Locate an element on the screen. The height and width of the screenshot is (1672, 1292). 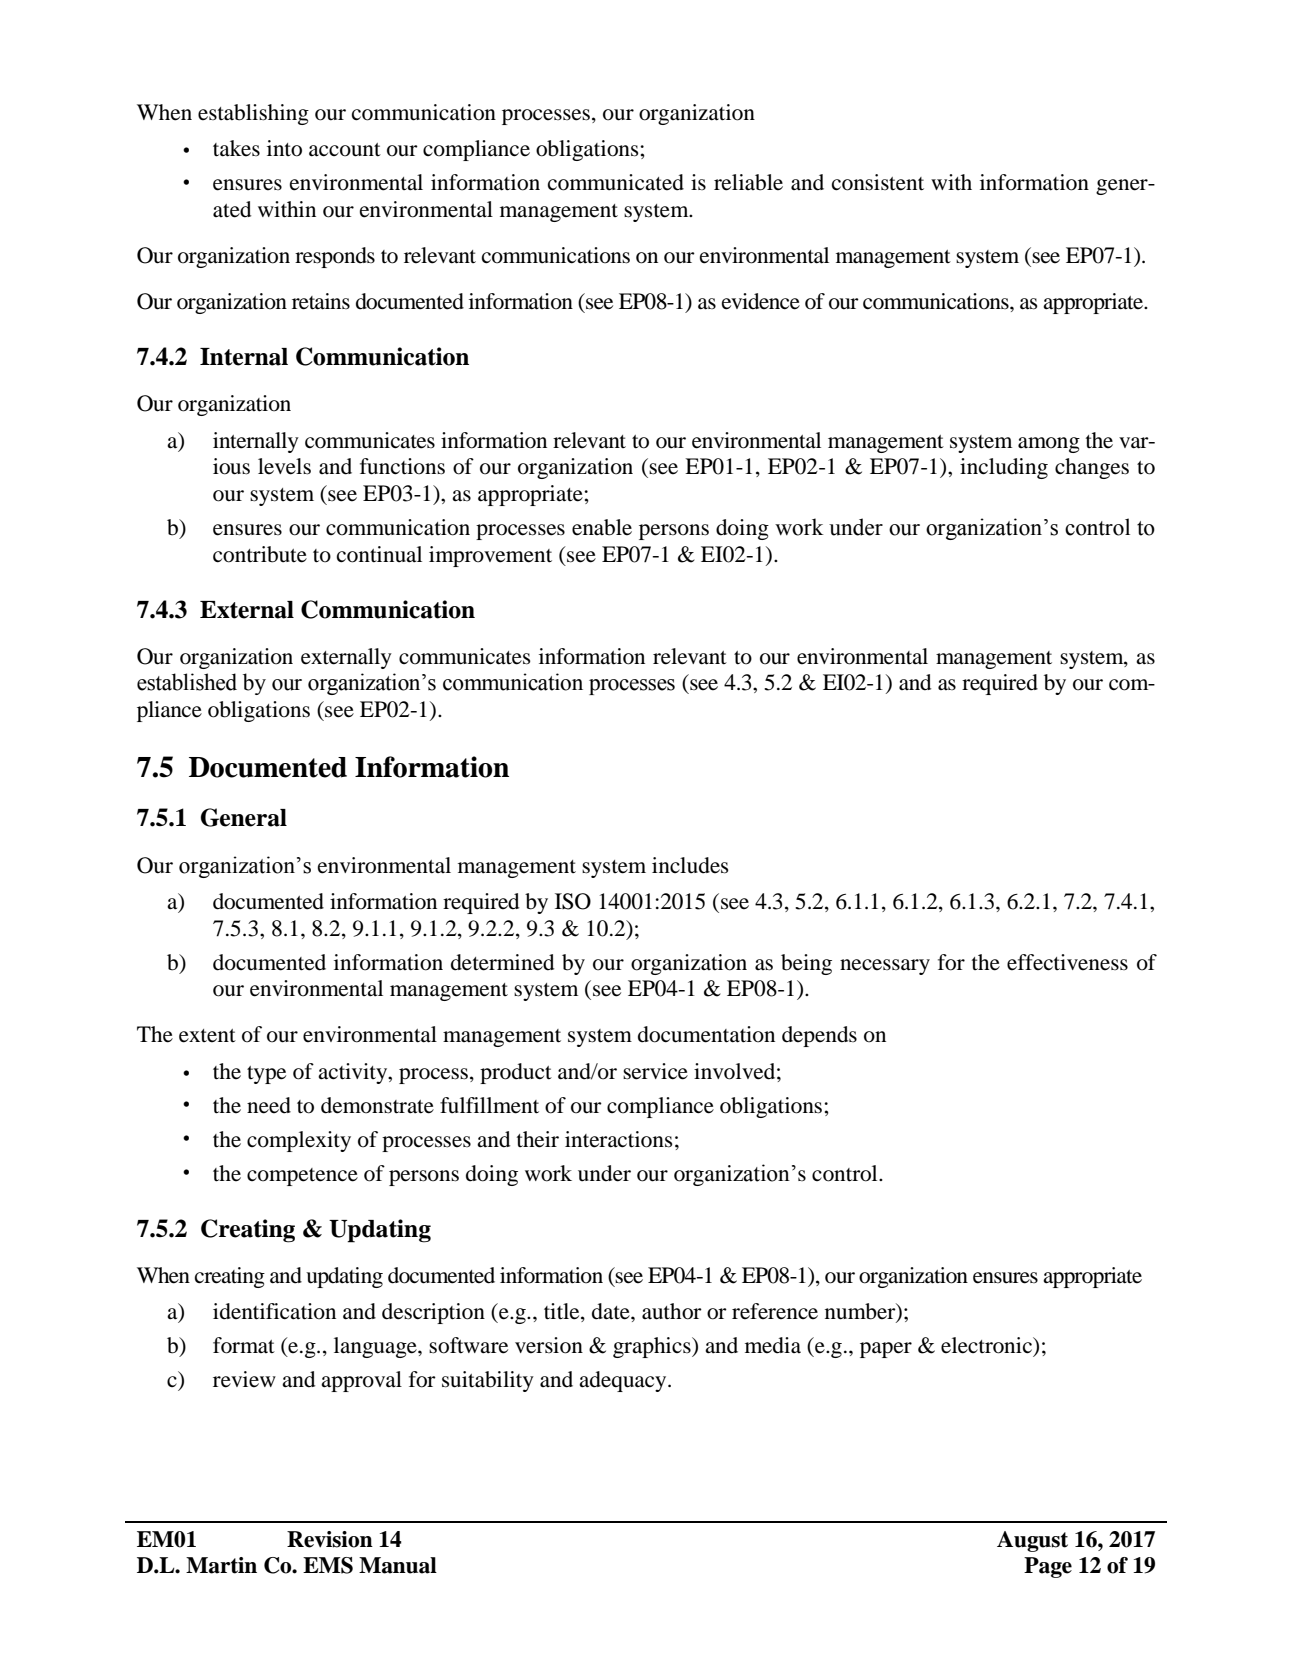
established is located at coordinates (187, 682).
